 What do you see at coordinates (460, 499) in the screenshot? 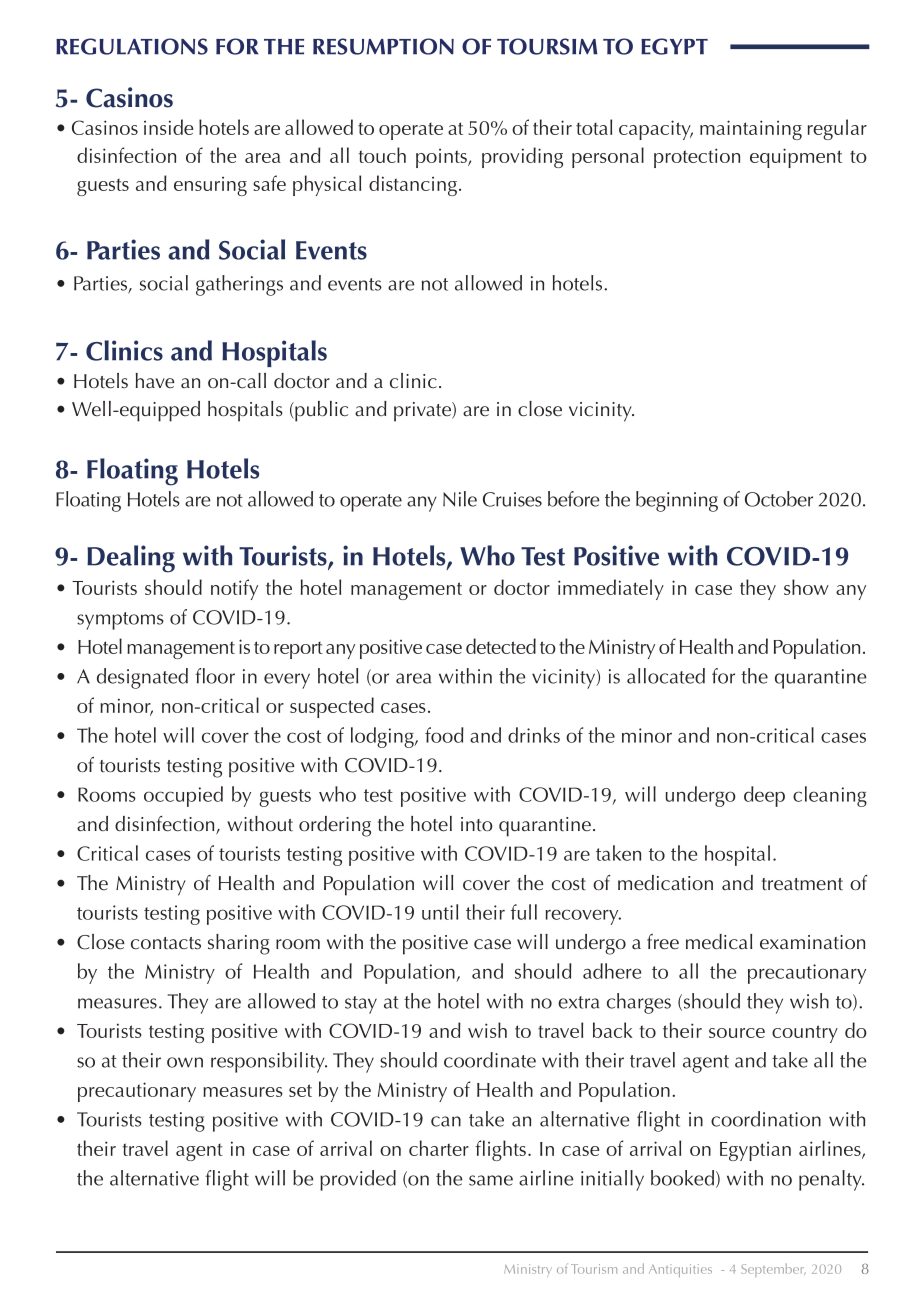
I see `Nile` at bounding box center [460, 499].
